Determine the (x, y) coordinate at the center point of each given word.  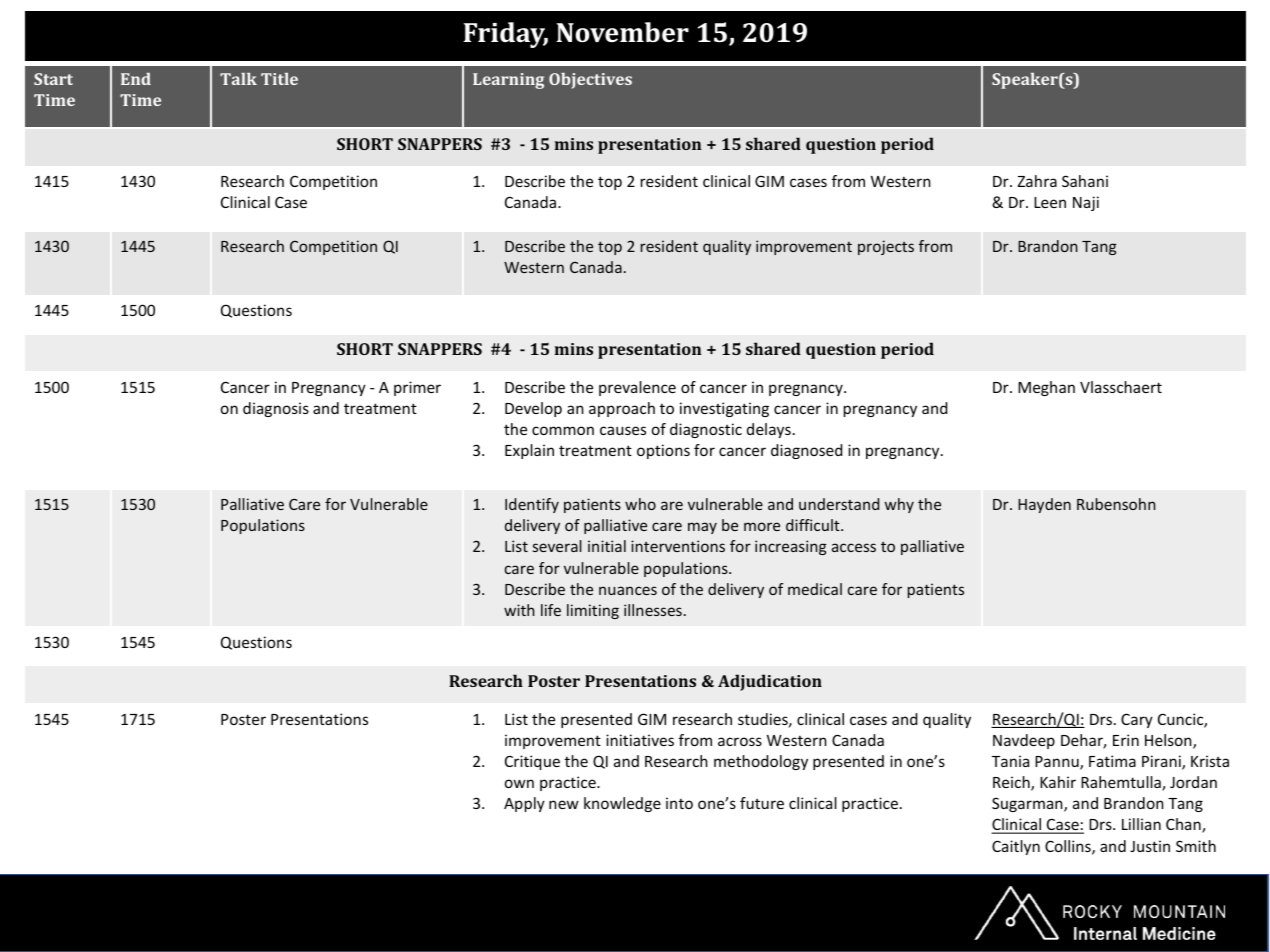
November (622, 32)
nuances (628, 590)
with (519, 610)
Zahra (1037, 181)
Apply (524, 804)
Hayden (1044, 505)
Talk (238, 79)
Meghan (1046, 388)
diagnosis (276, 409)
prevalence (637, 388)
